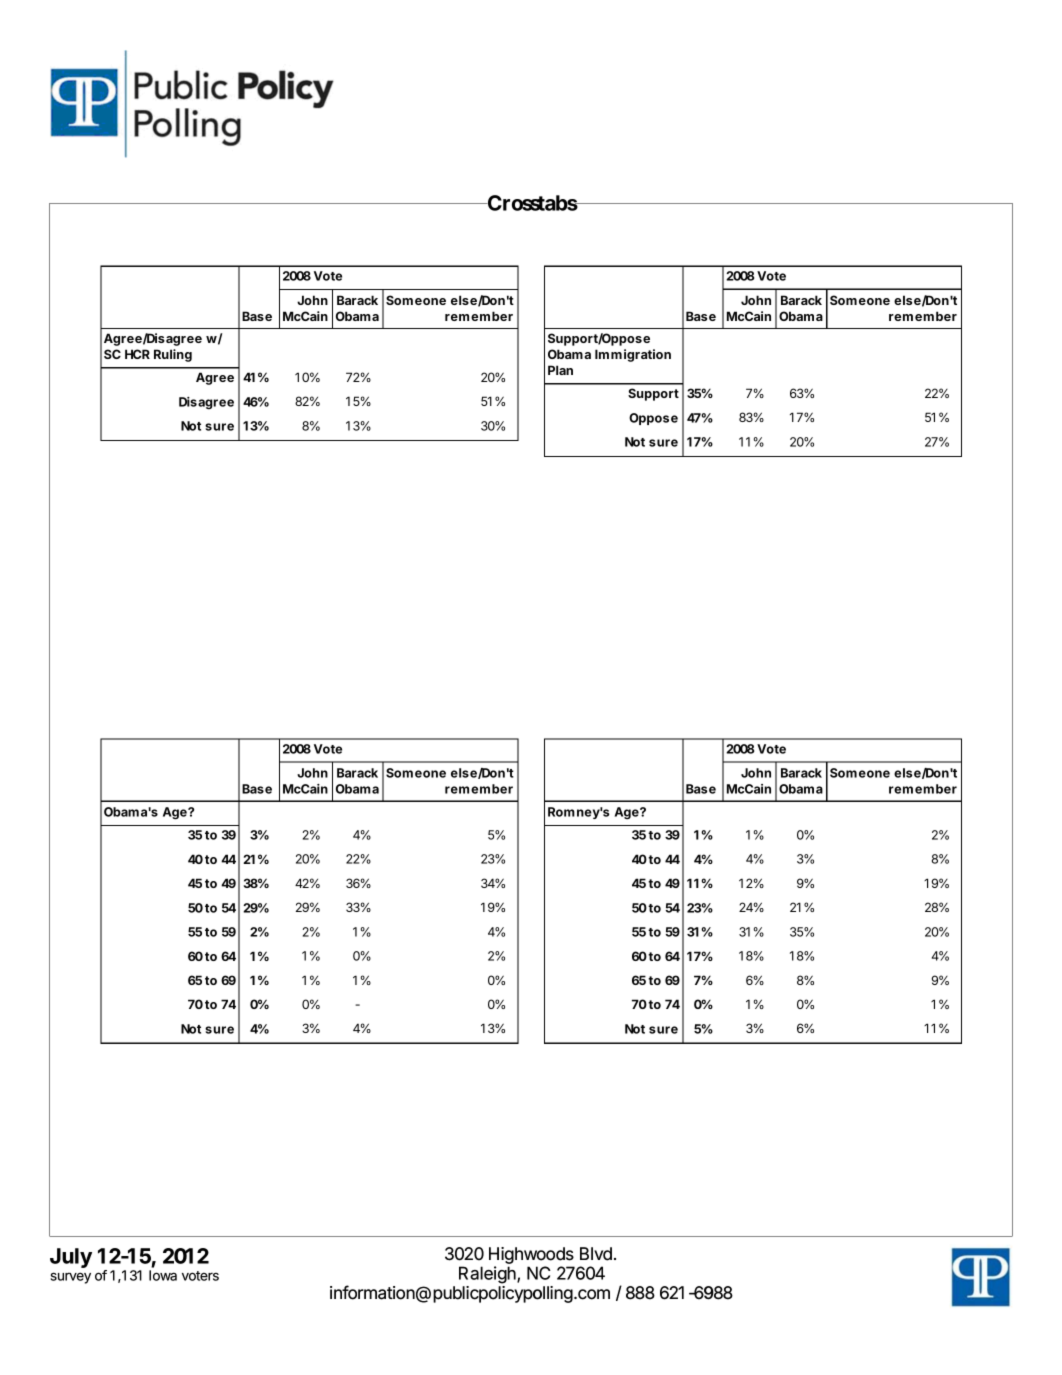  I want to click on survey, so click(71, 1278).
